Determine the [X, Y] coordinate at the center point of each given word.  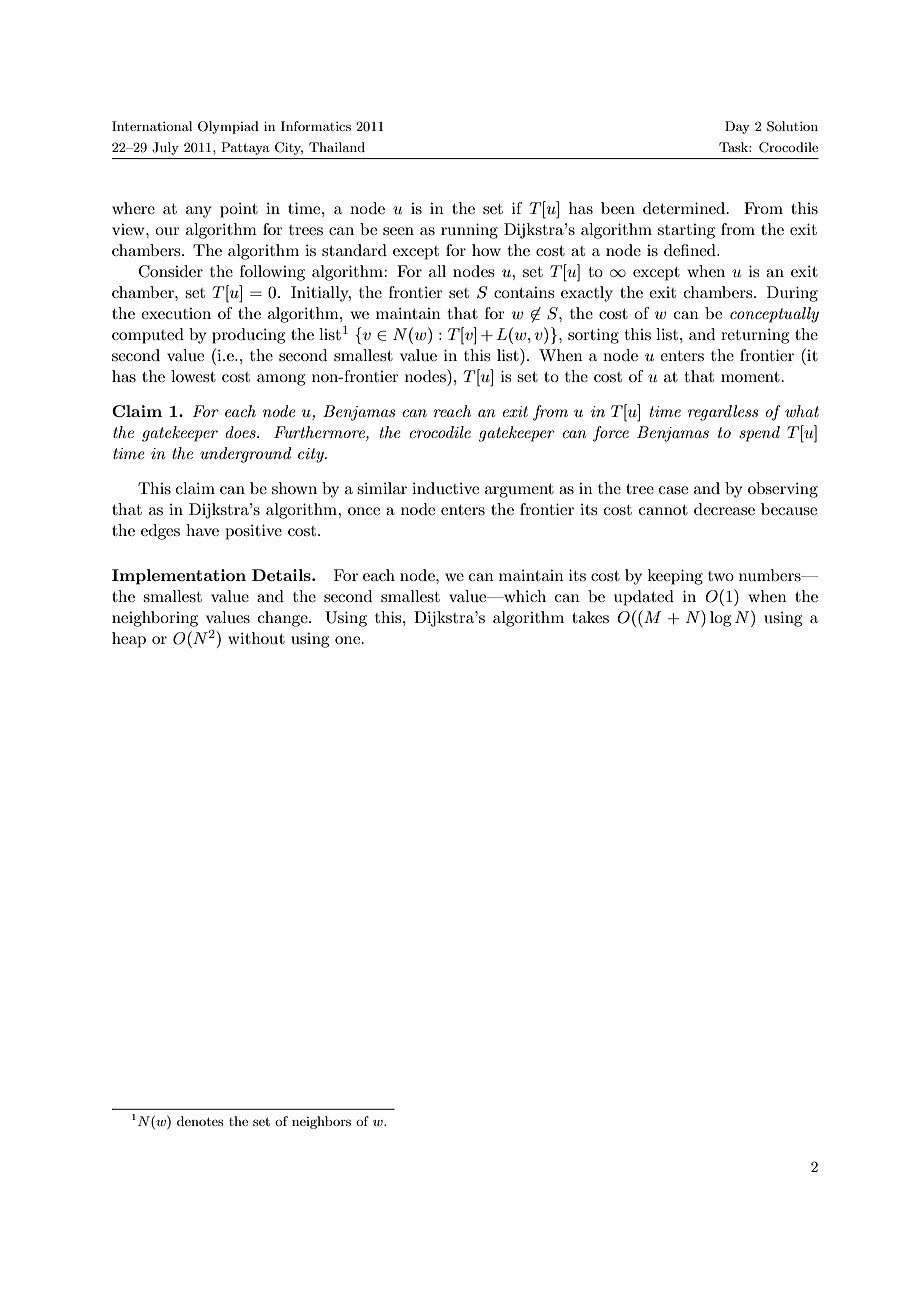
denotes [200, 1121]
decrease [724, 509]
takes [590, 617]
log [720, 619]
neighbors [321, 1122]
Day [737, 127]
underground [245, 455]
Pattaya [245, 148]
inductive [445, 488]
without [256, 638]
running [469, 231]
